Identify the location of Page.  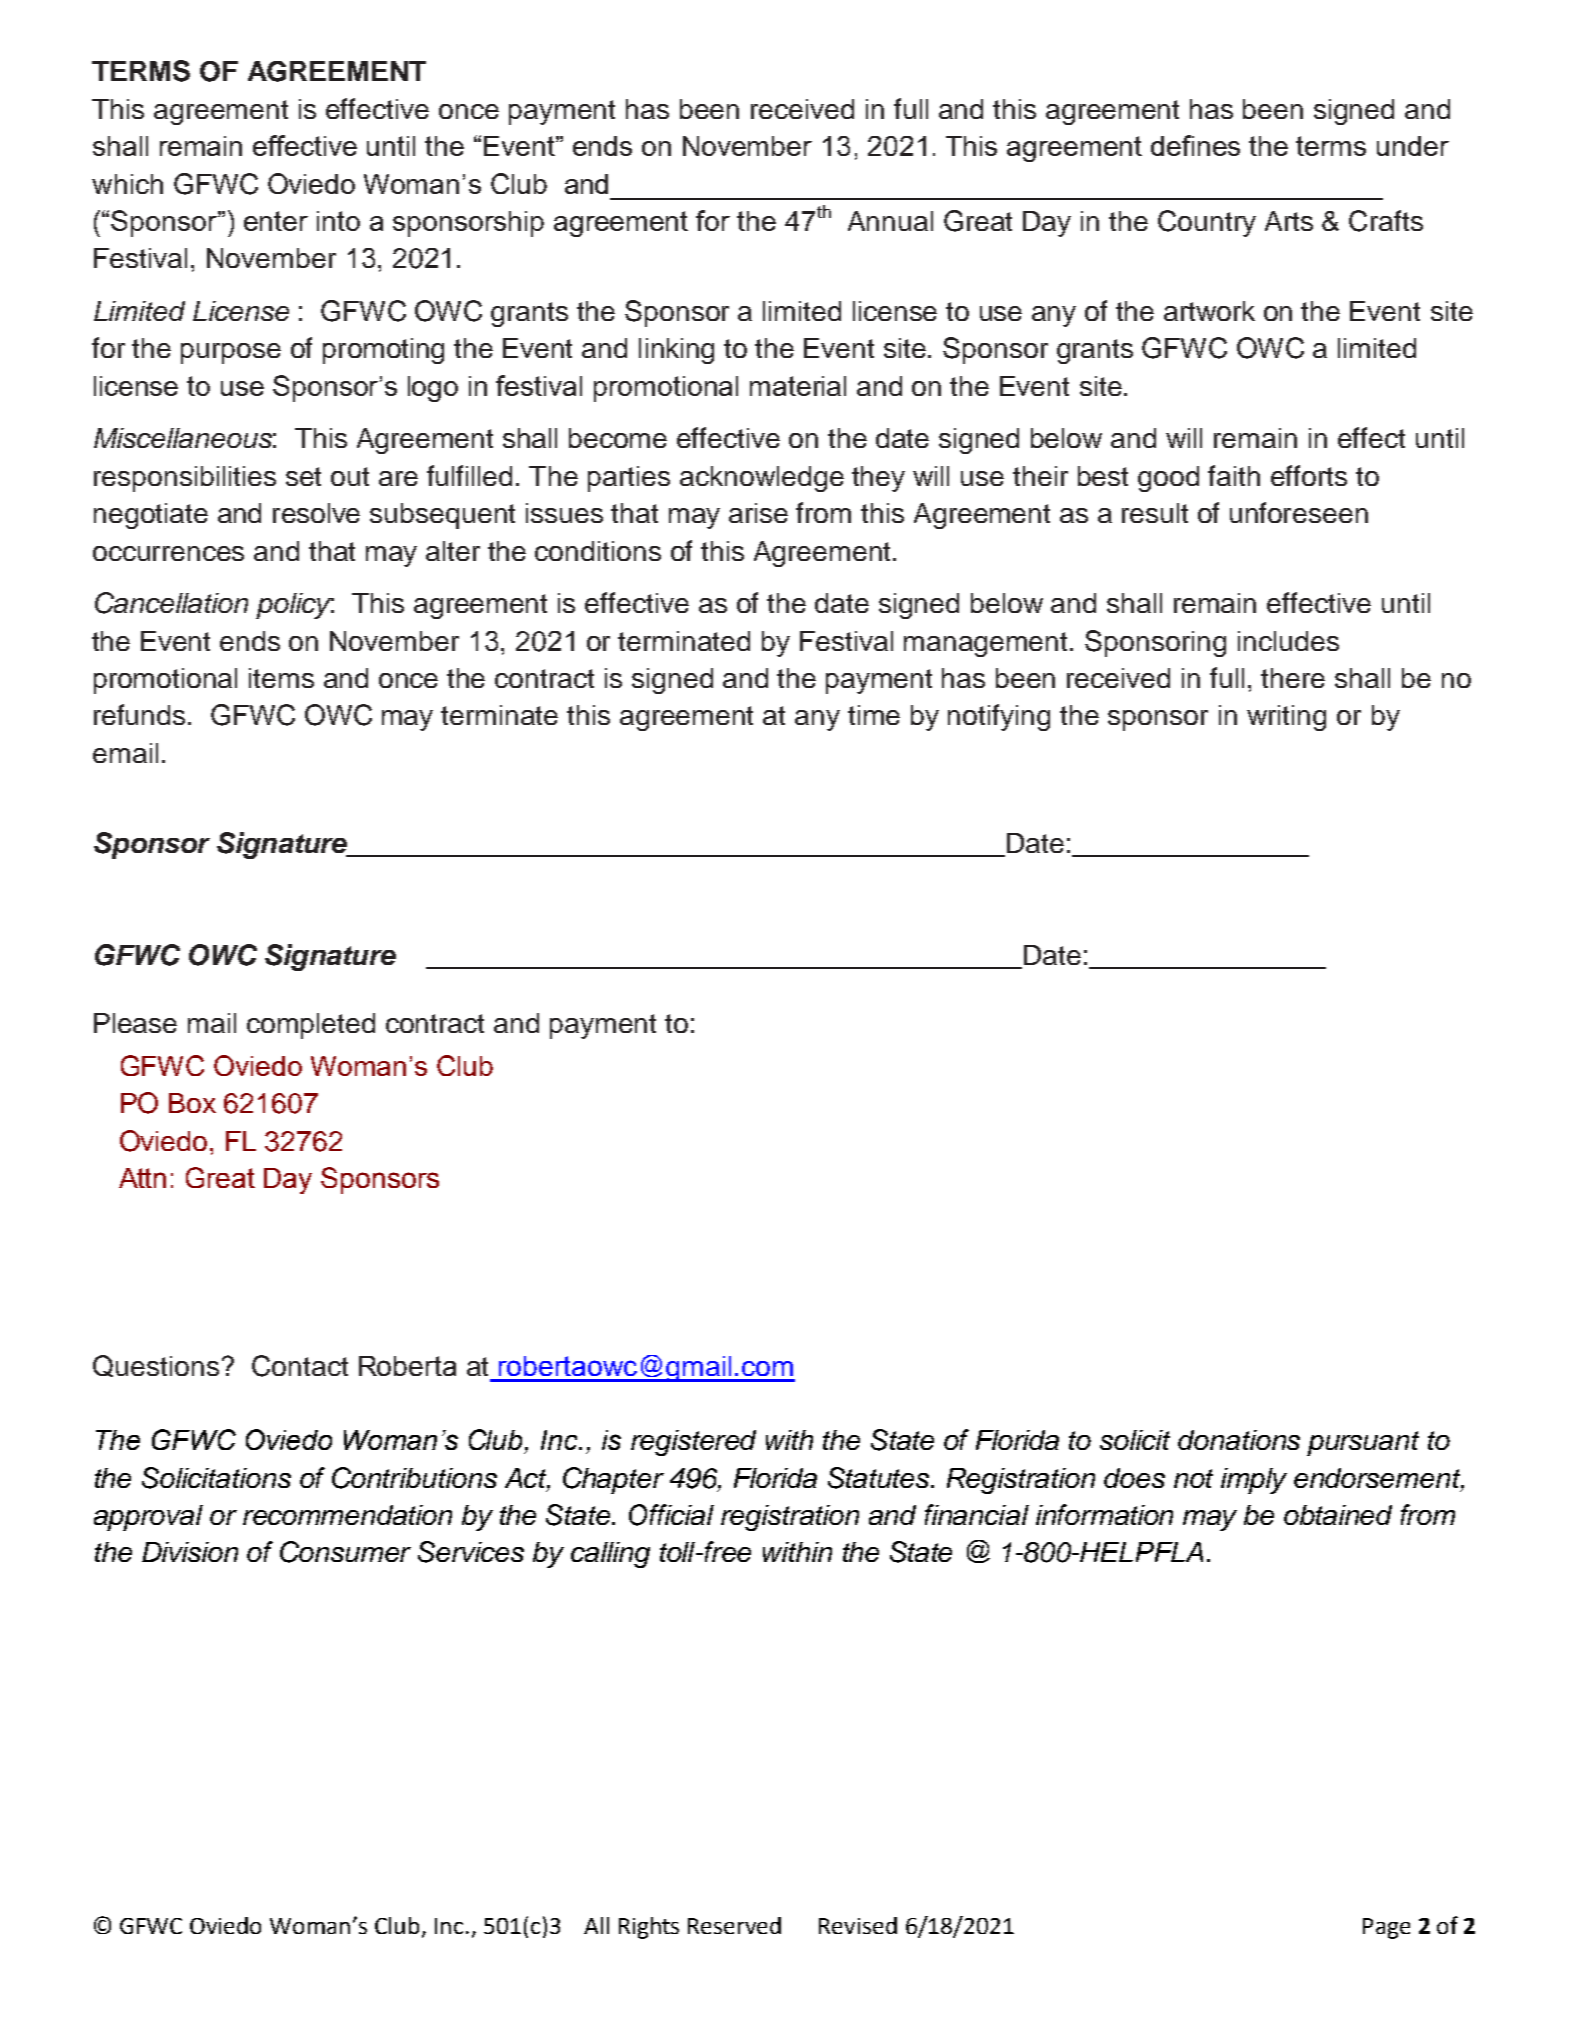
(1386, 1928).
